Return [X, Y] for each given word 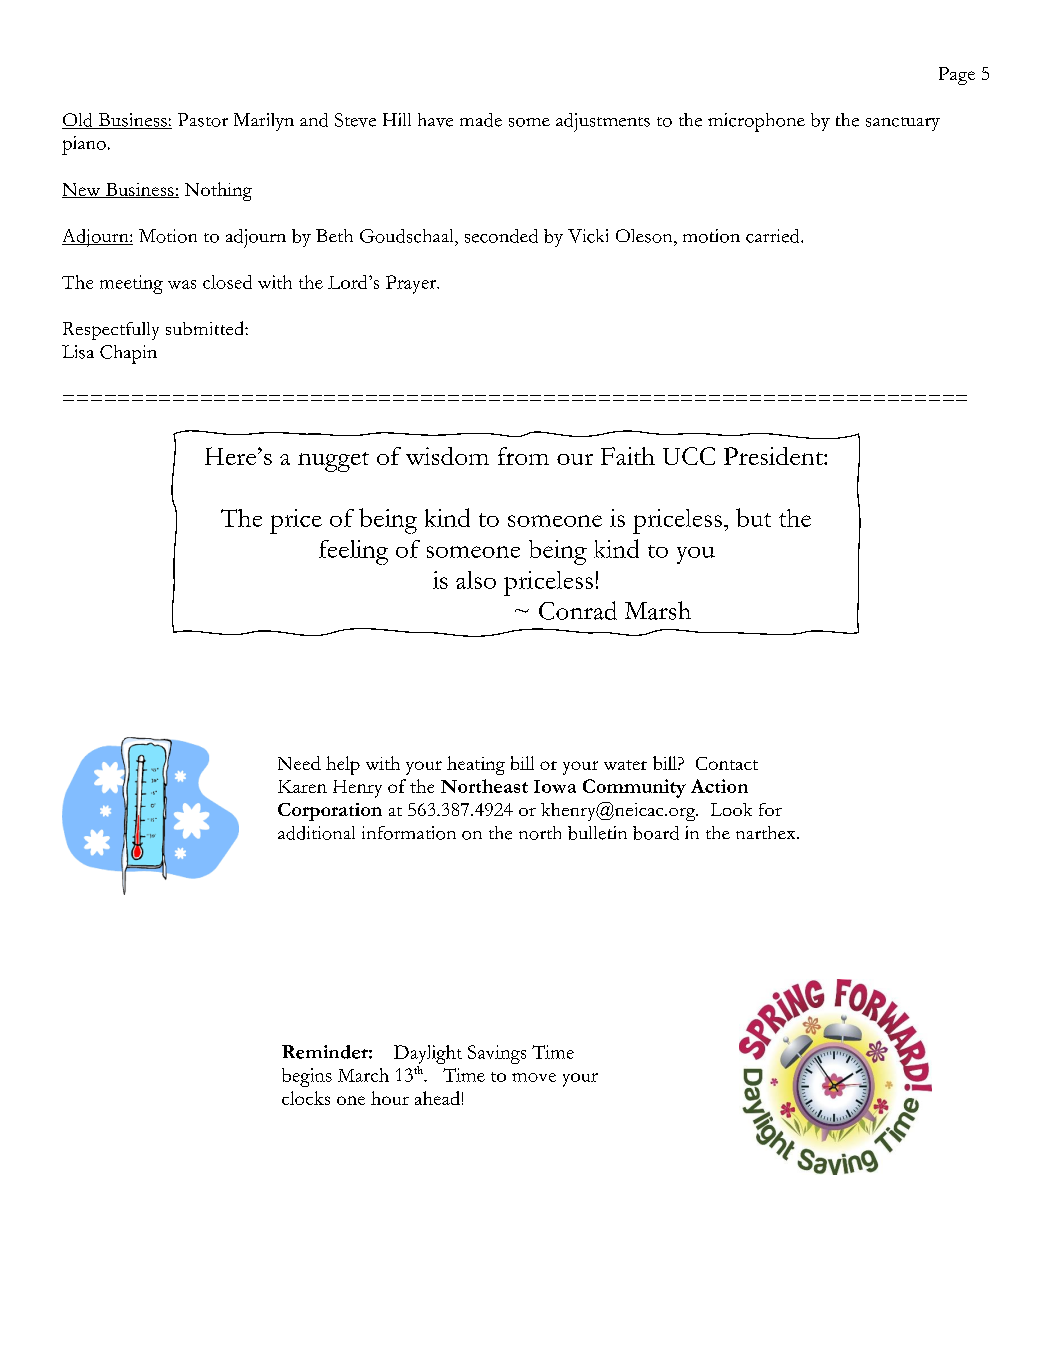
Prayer [412, 284]
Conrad [578, 610]
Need [299, 763]
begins [307, 1077]
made [481, 120]
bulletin [597, 833]
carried [774, 236]
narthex [767, 832]
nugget [333, 462]
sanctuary [903, 124]
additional [316, 833]
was [182, 284]
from [523, 456]
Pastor [203, 120]
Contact [727, 763]
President [774, 456]
